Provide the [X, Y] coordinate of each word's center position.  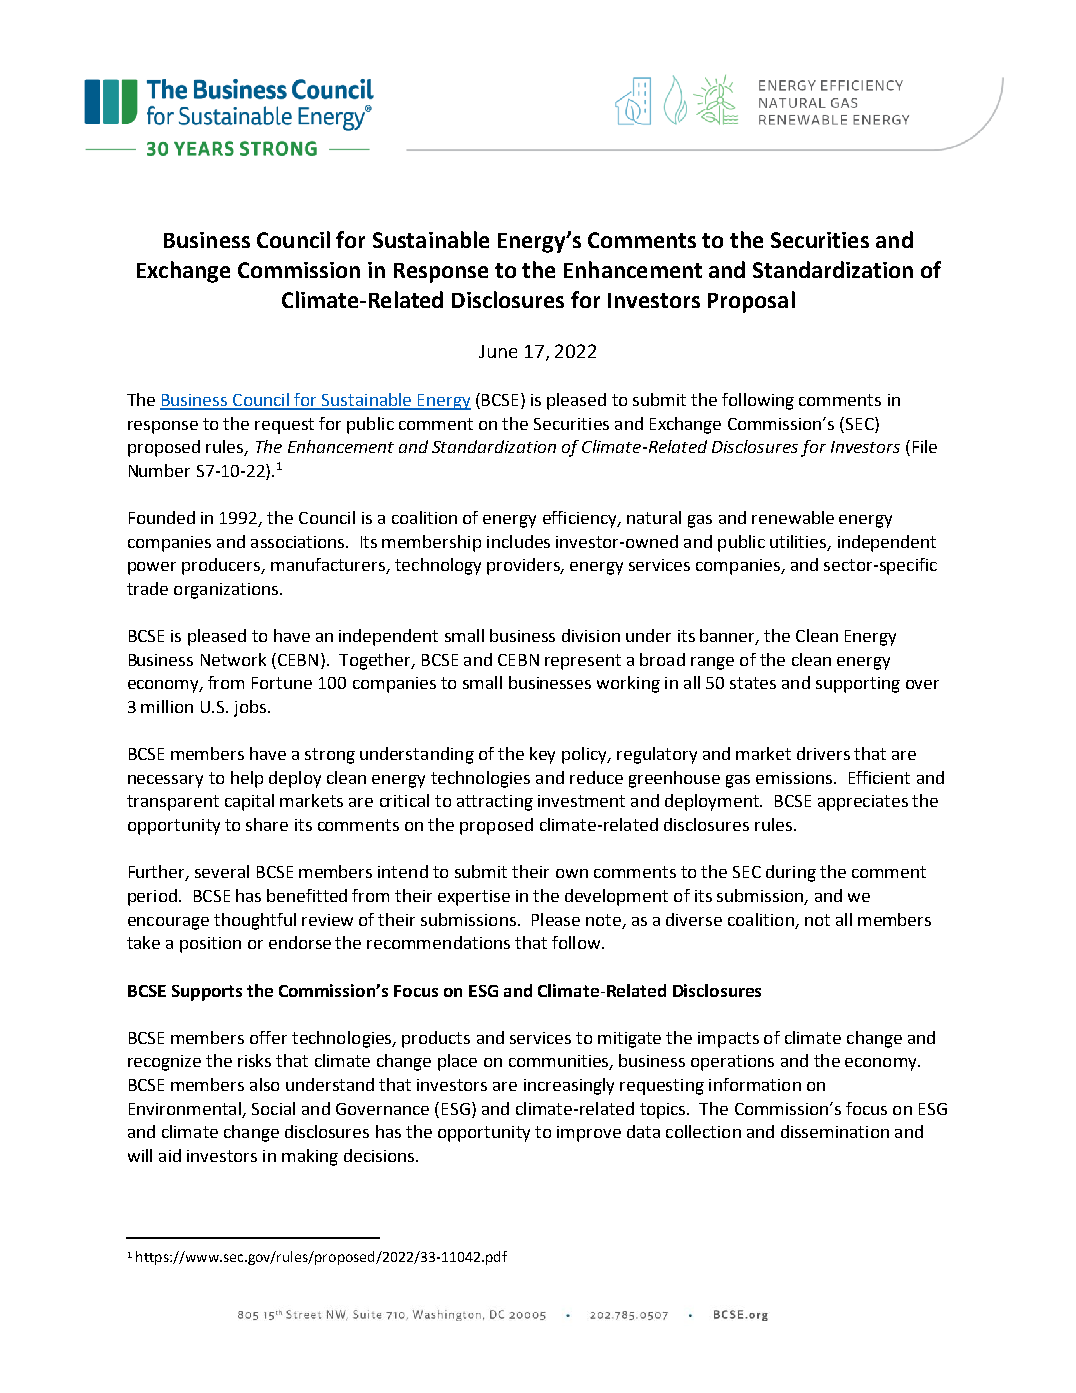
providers [525, 566]
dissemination [835, 1131]
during [791, 873]
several [222, 871]
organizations [227, 591]
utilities [799, 542]
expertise [474, 898]
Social [273, 1108]
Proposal [751, 302]
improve [589, 1134]
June [498, 351]
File [925, 446]
